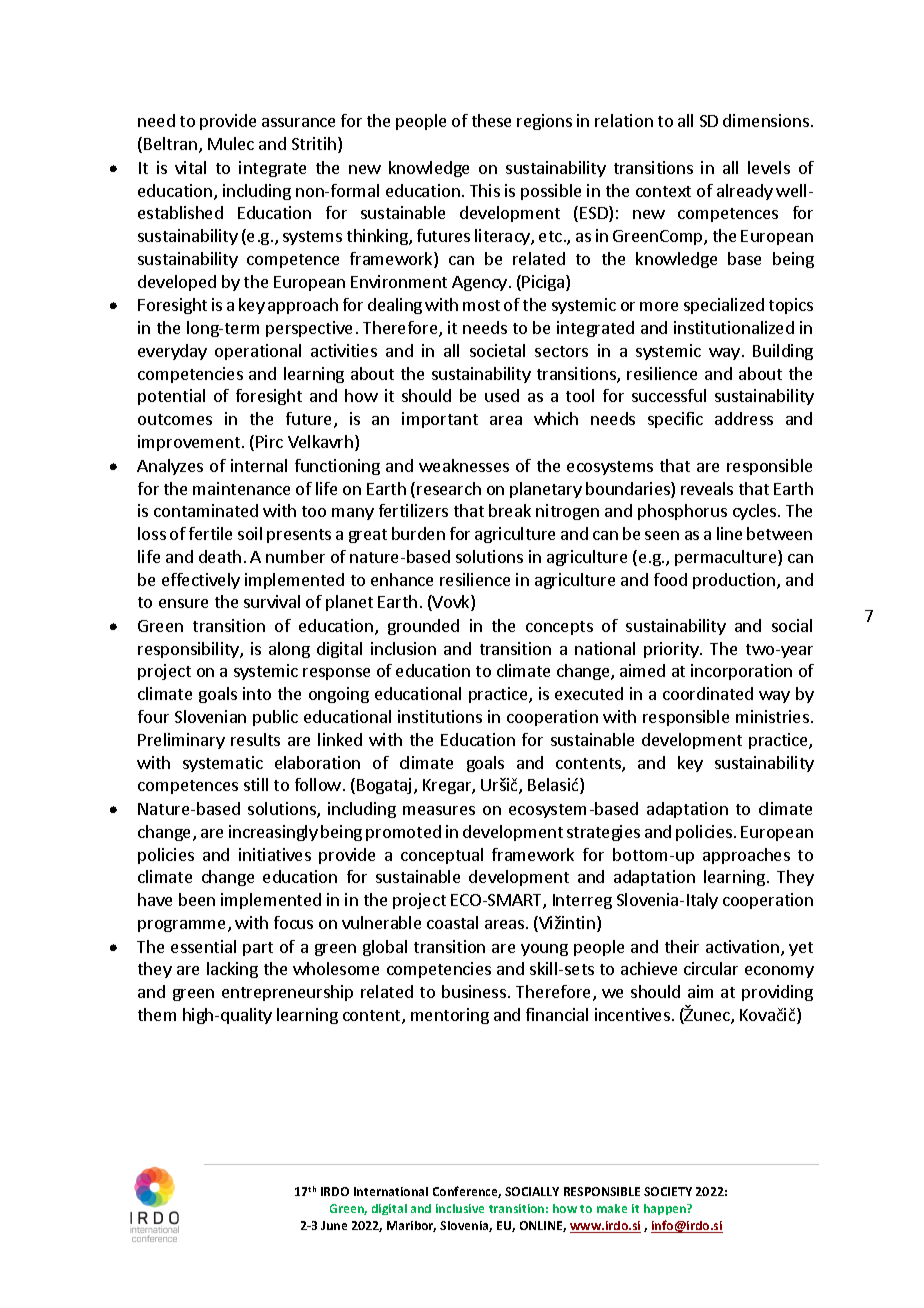  I want to click on institutions, so click(440, 716).
